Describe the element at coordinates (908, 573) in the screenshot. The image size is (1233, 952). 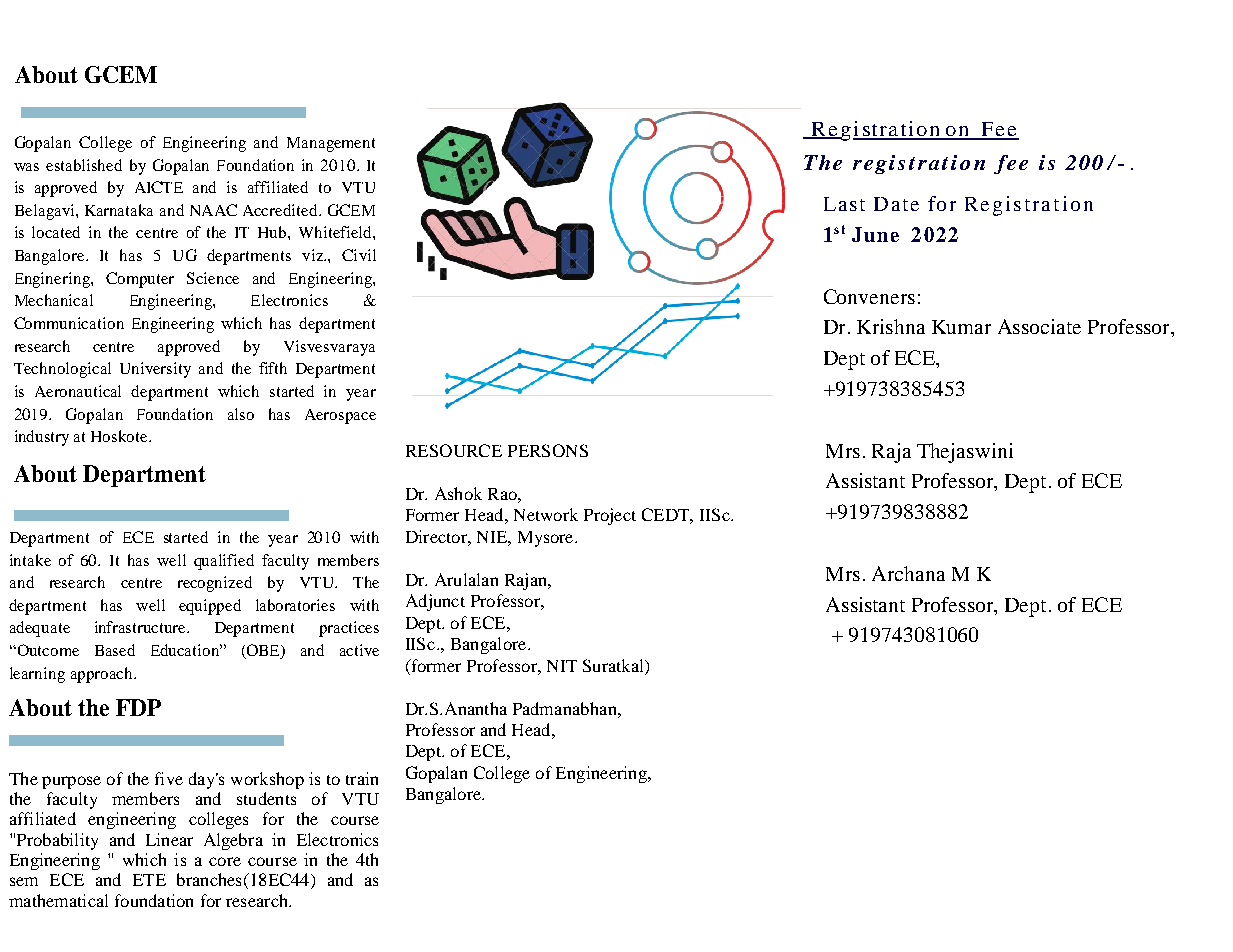
I see `Archana` at that location.
